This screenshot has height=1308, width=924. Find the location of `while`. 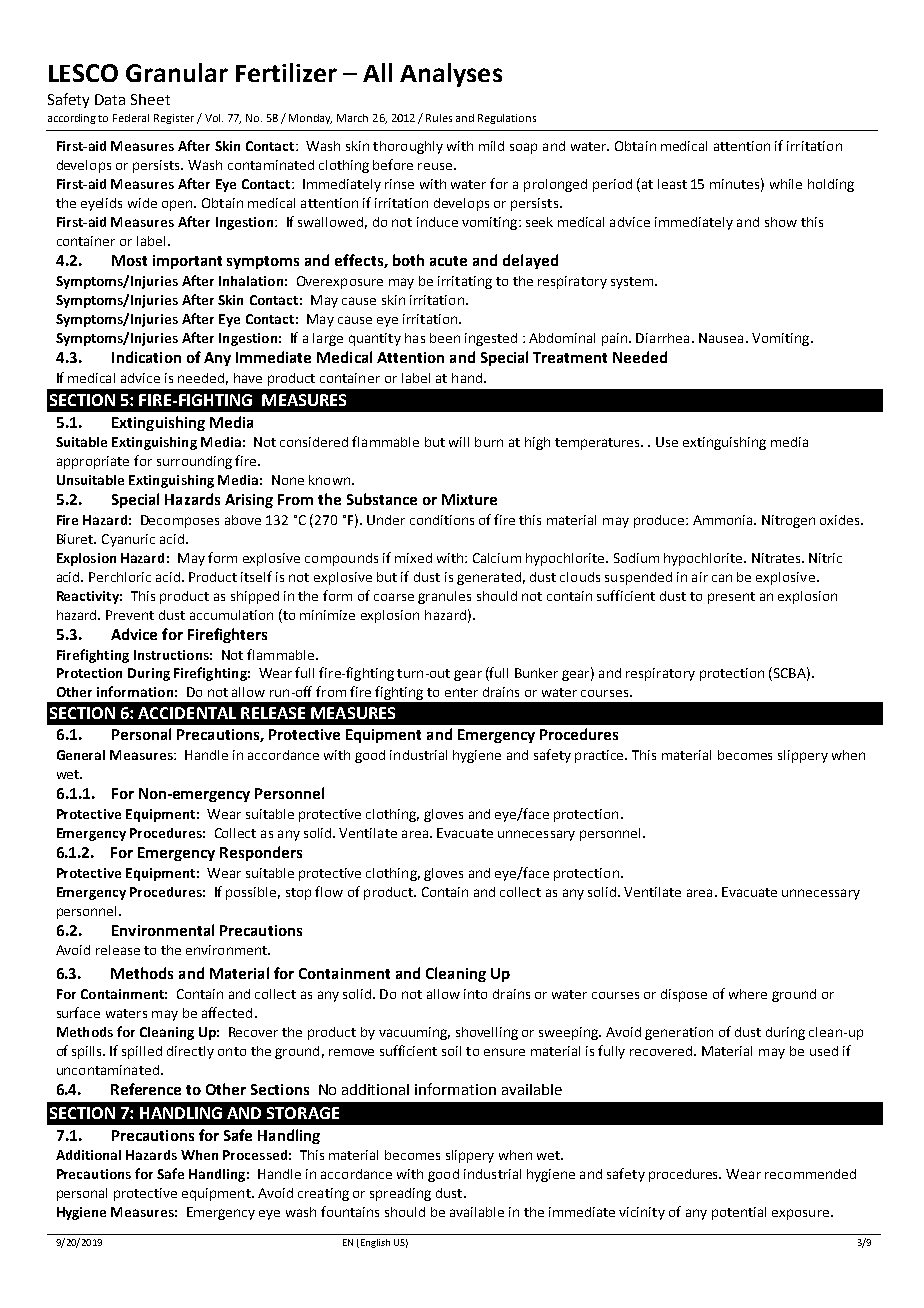

while is located at coordinates (786, 184).
